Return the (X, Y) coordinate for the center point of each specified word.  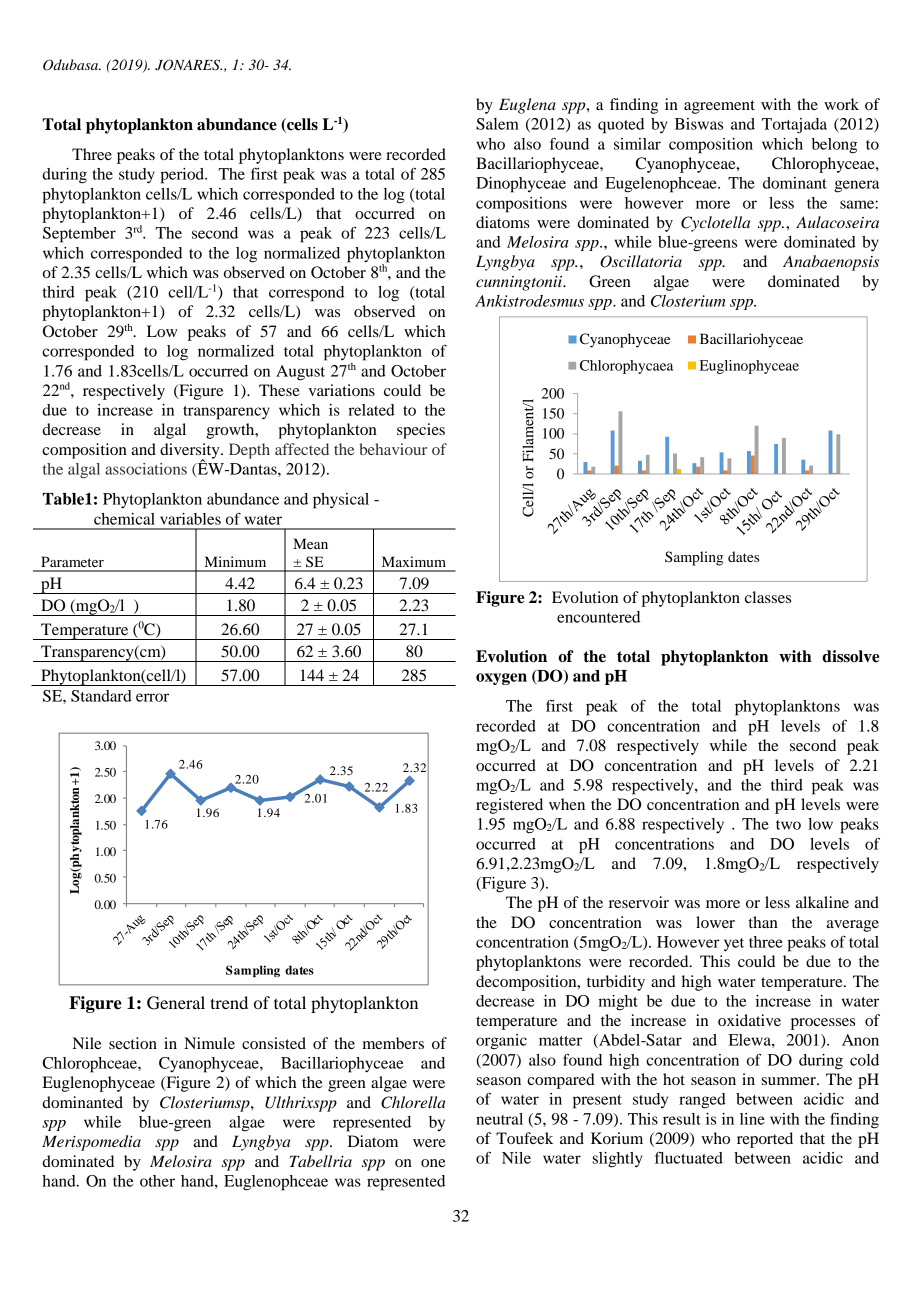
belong (834, 146)
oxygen (501, 679)
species (421, 431)
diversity (191, 452)
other (157, 1181)
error (152, 697)
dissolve (850, 656)
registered (509, 806)
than (763, 922)
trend (229, 1002)
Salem (497, 124)
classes (768, 597)
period (183, 176)
